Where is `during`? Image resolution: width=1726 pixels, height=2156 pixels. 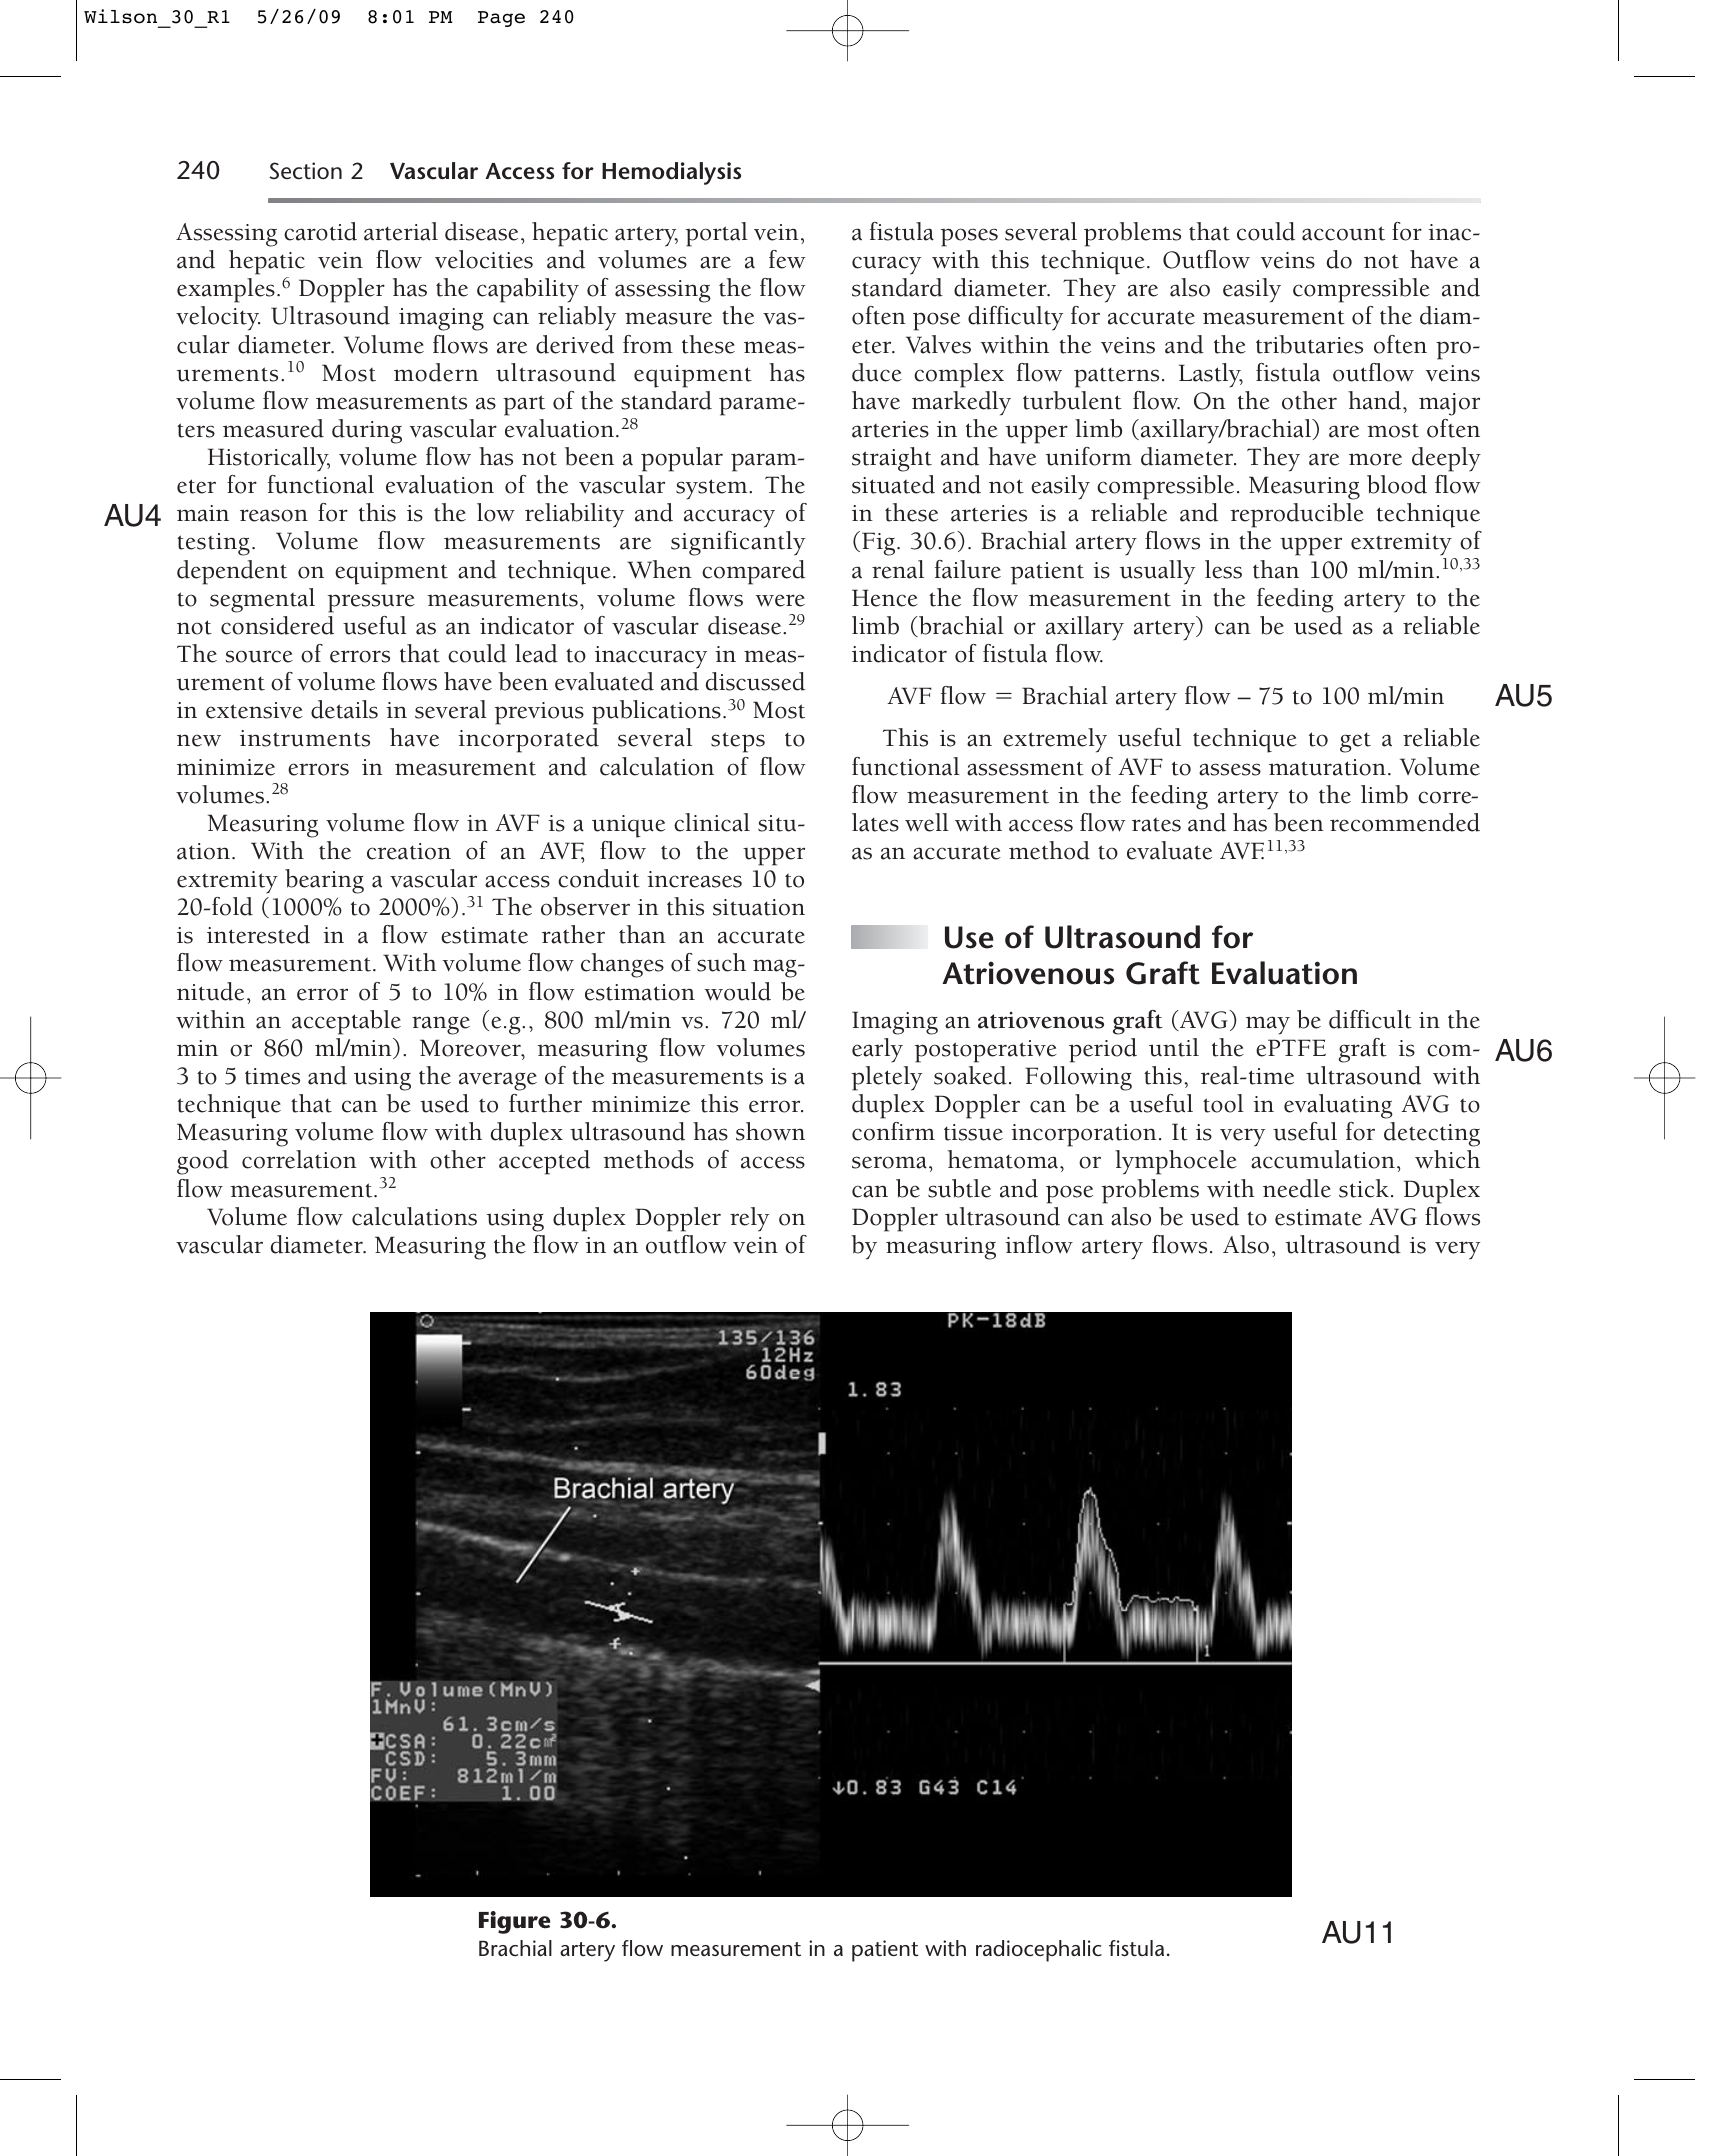 during is located at coordinates (367, 431).
